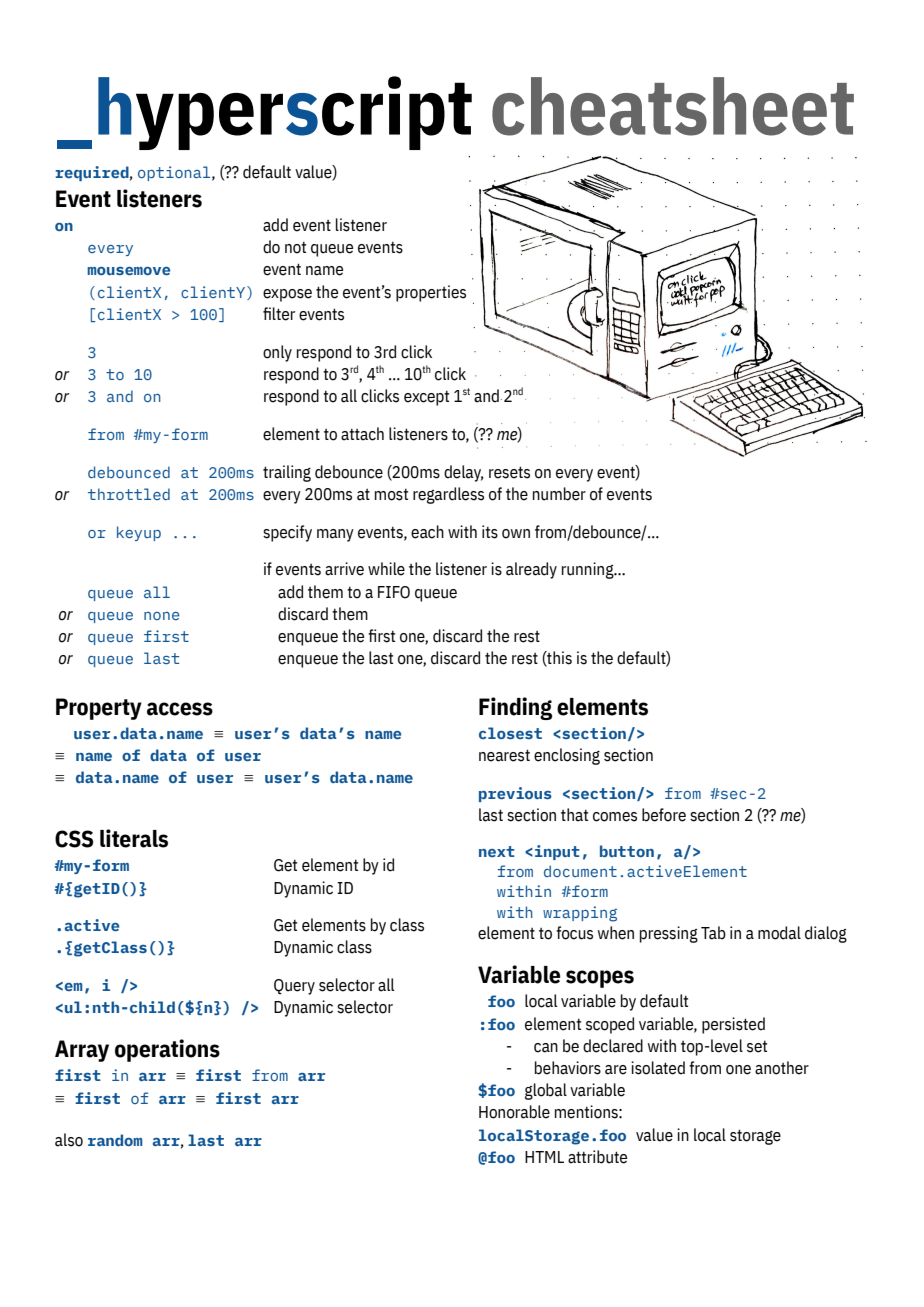 The image size is (924, 1307). Describe the element at coordinates (589, 570) in the document. I see `running` at that location.
